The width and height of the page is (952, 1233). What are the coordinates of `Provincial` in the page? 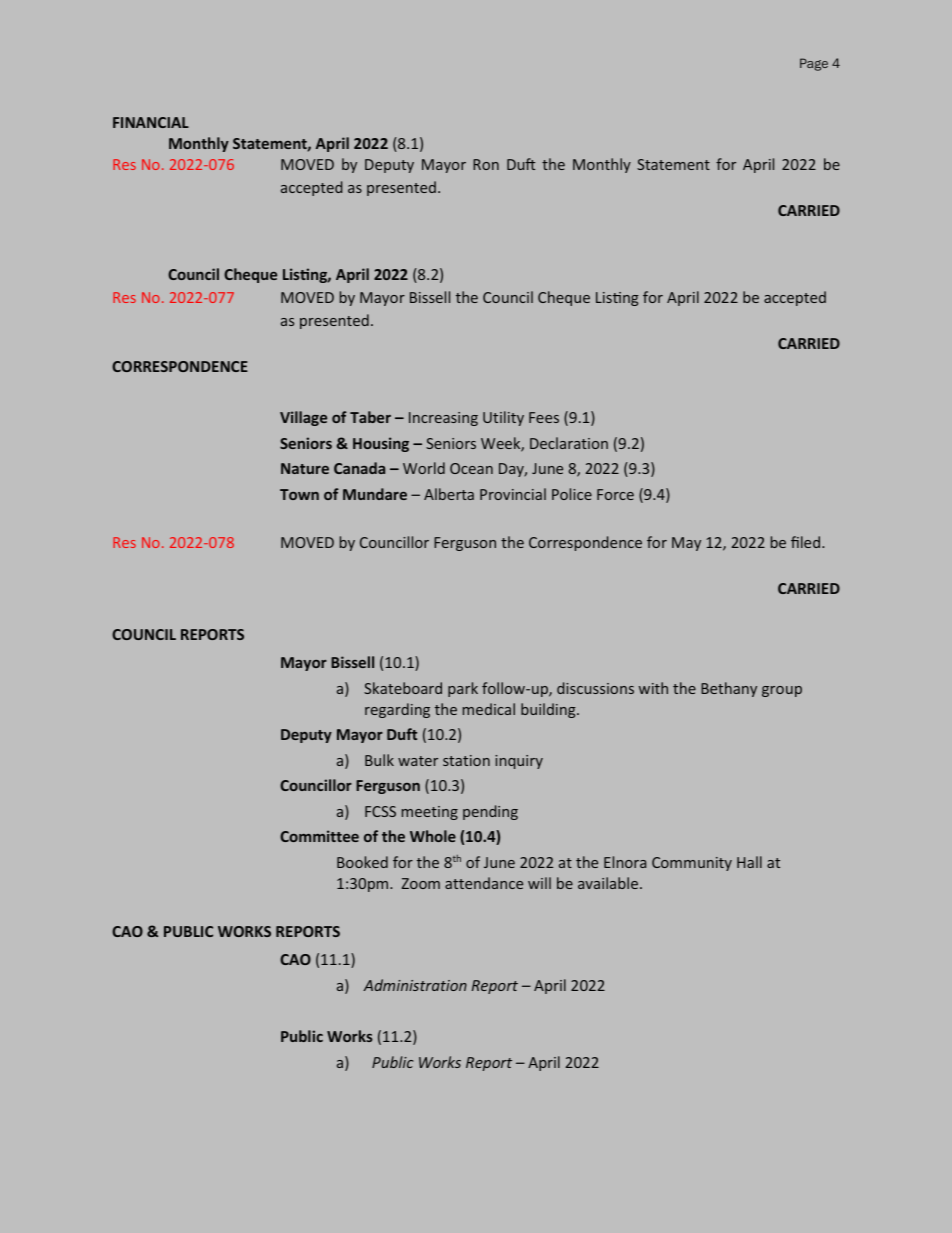 It's located at (513, 494).
